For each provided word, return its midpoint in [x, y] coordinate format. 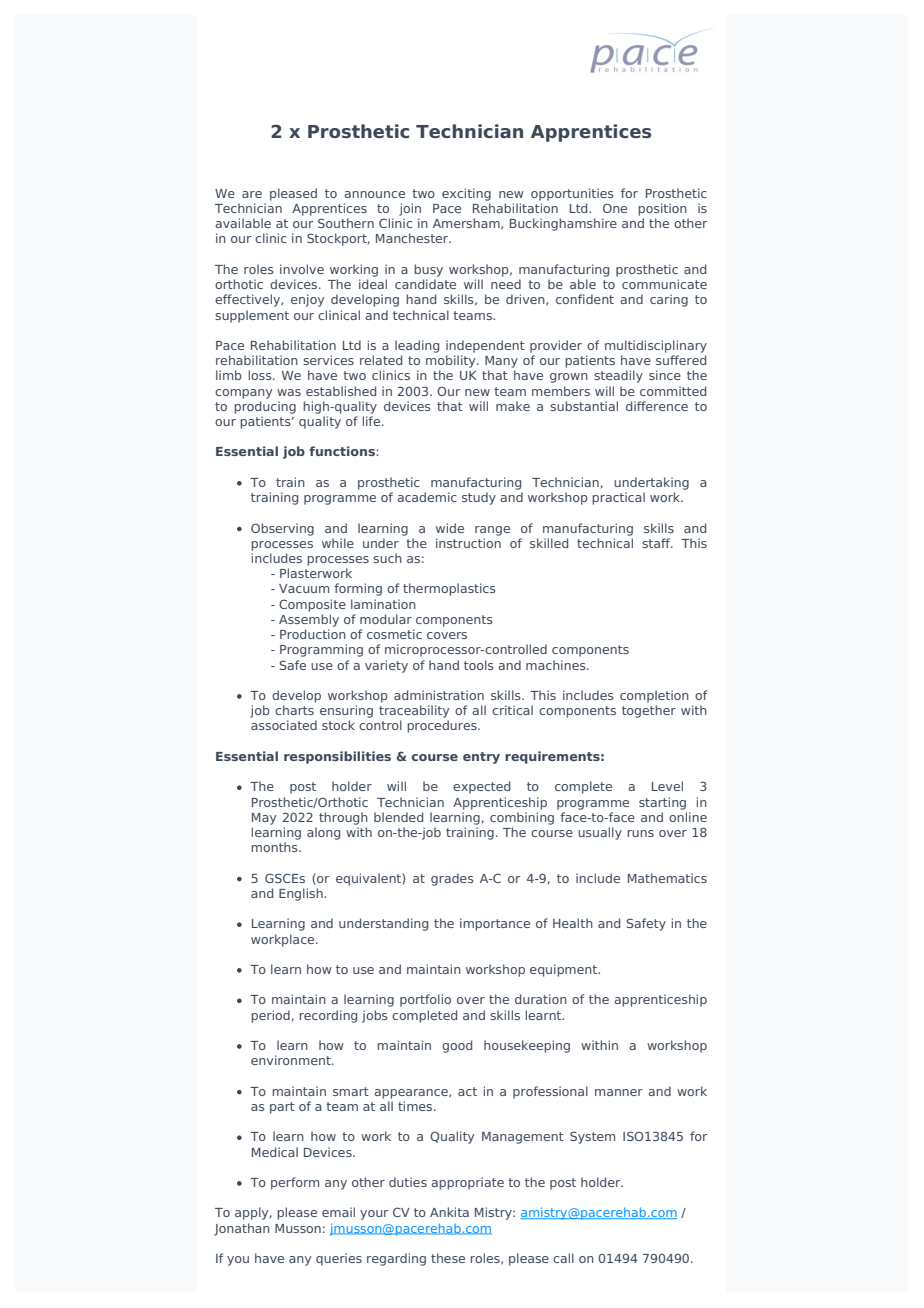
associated [284, 725]
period [270, 1016]
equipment [565, 970]
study [479, 498]
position [662, 209]
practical [618, 498]
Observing [282, 529]
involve [302, 269]
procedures [443, 726]
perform [295, 1183]
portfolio [425, 1000]
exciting [466, 194]
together [649, 711]
